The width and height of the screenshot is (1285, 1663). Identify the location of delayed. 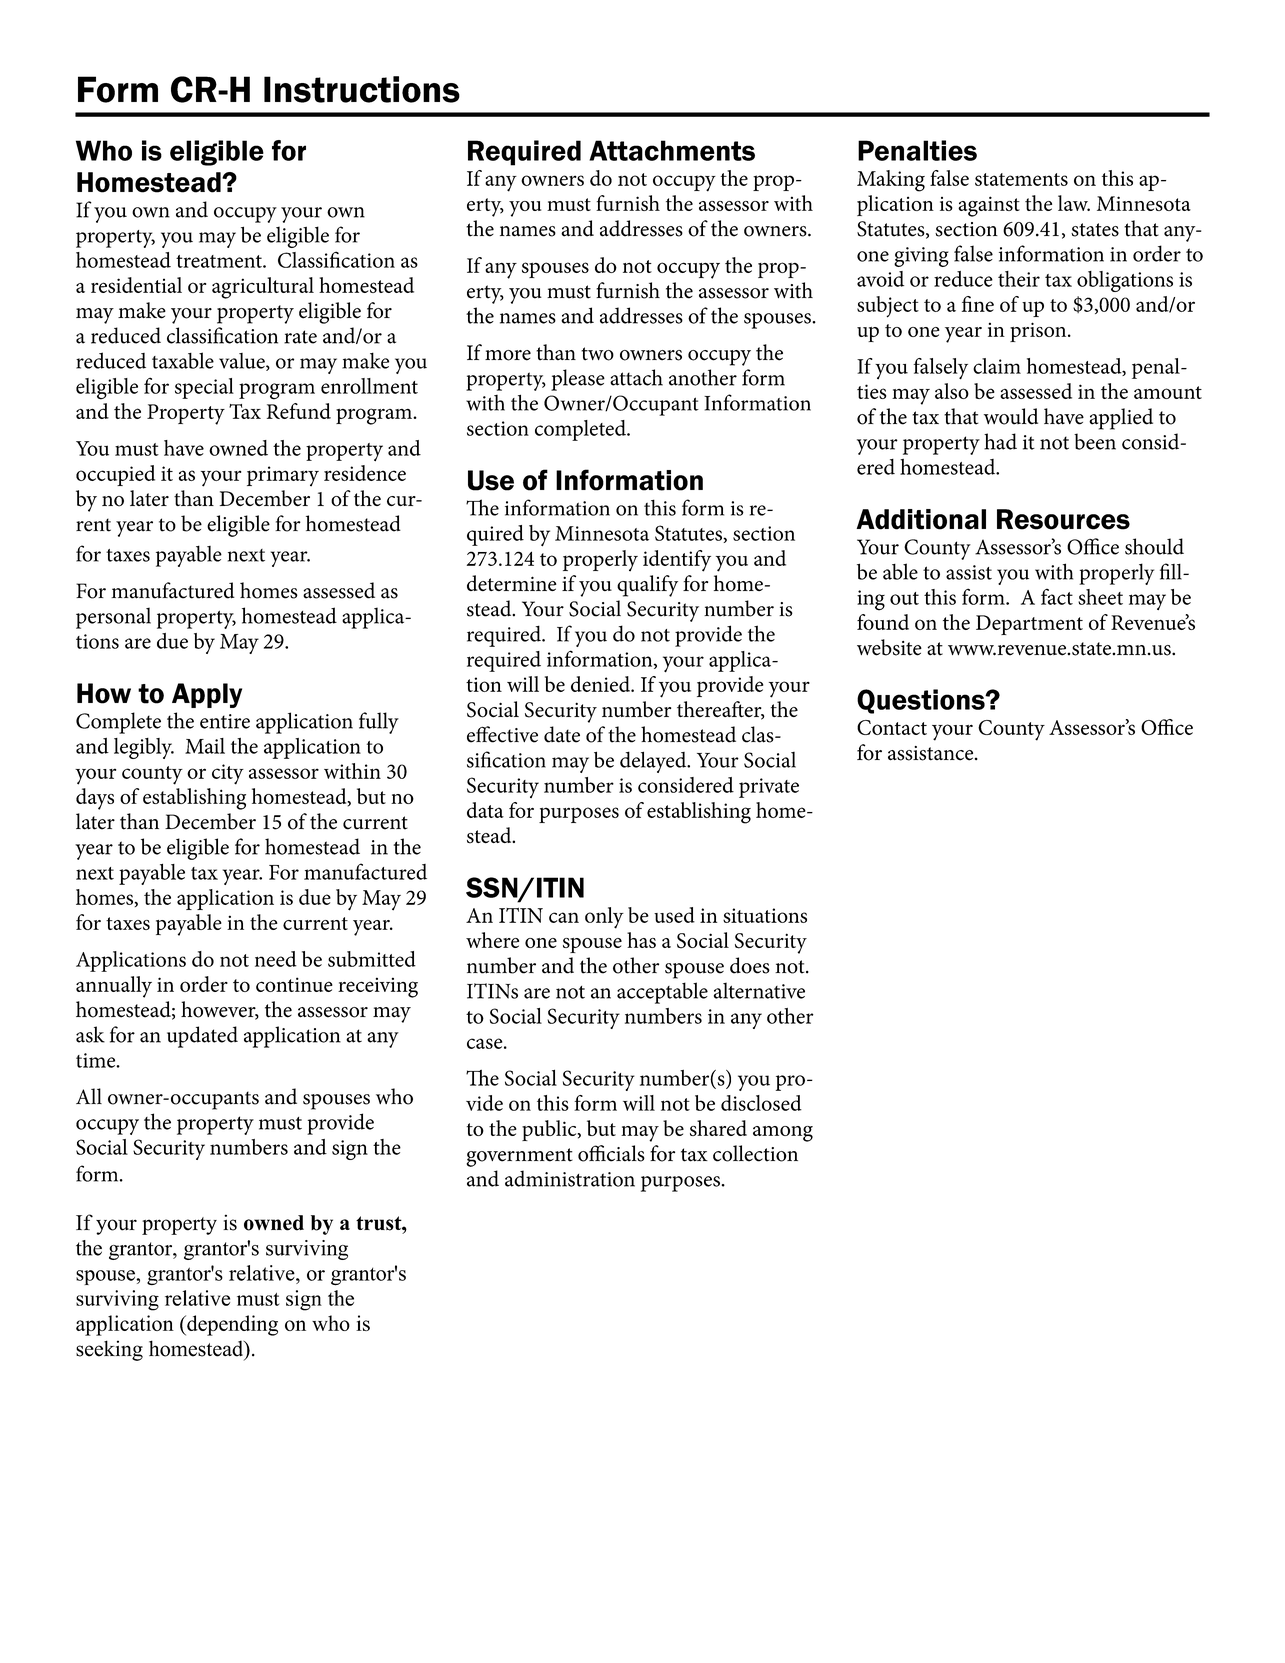
(654, 762).
